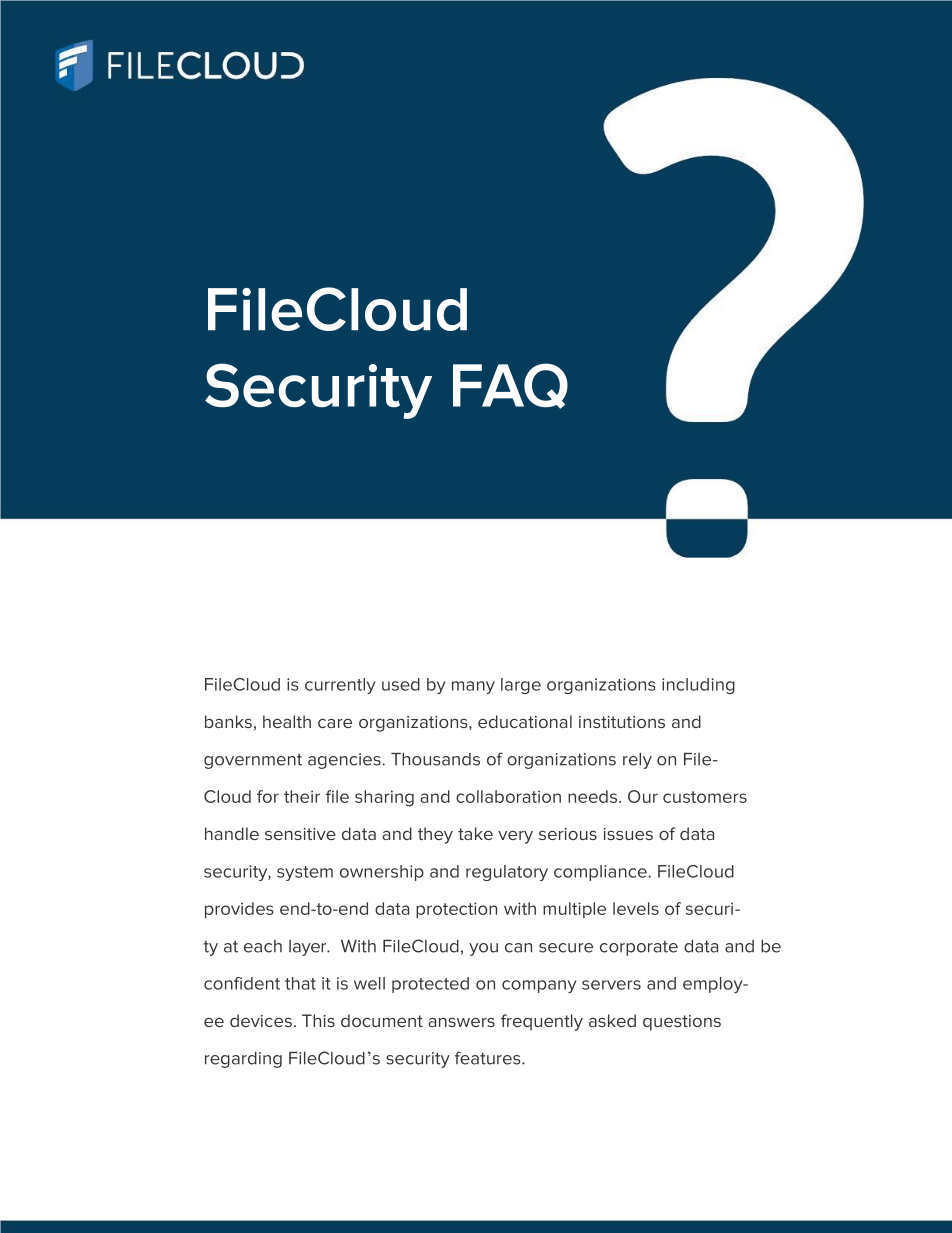  What do you see at coordinates (622, 722) in the page?
I see `institutions` at bounding box center [622, 722].
